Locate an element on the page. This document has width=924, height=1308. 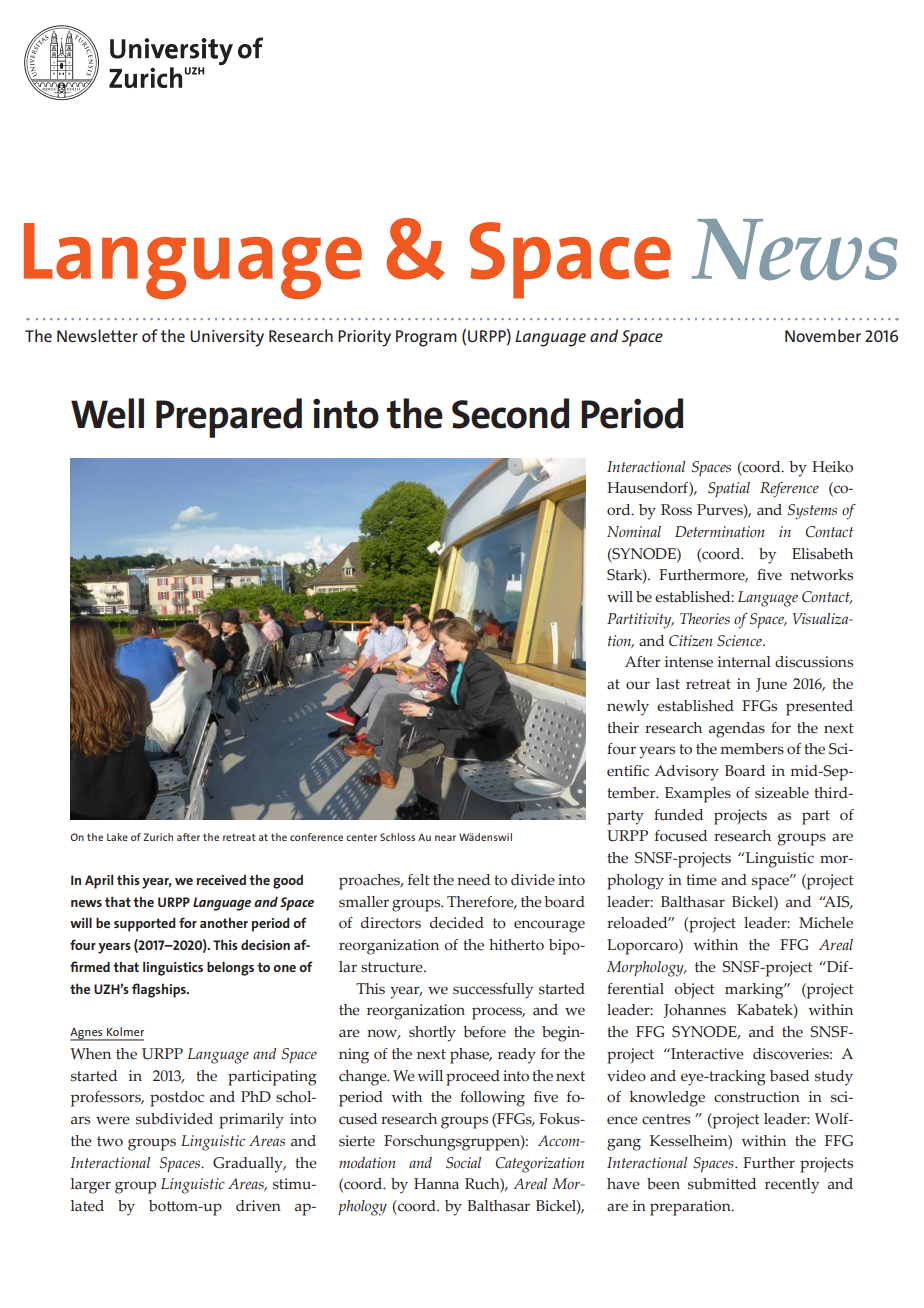
time is located at coordinates (701, 880).
